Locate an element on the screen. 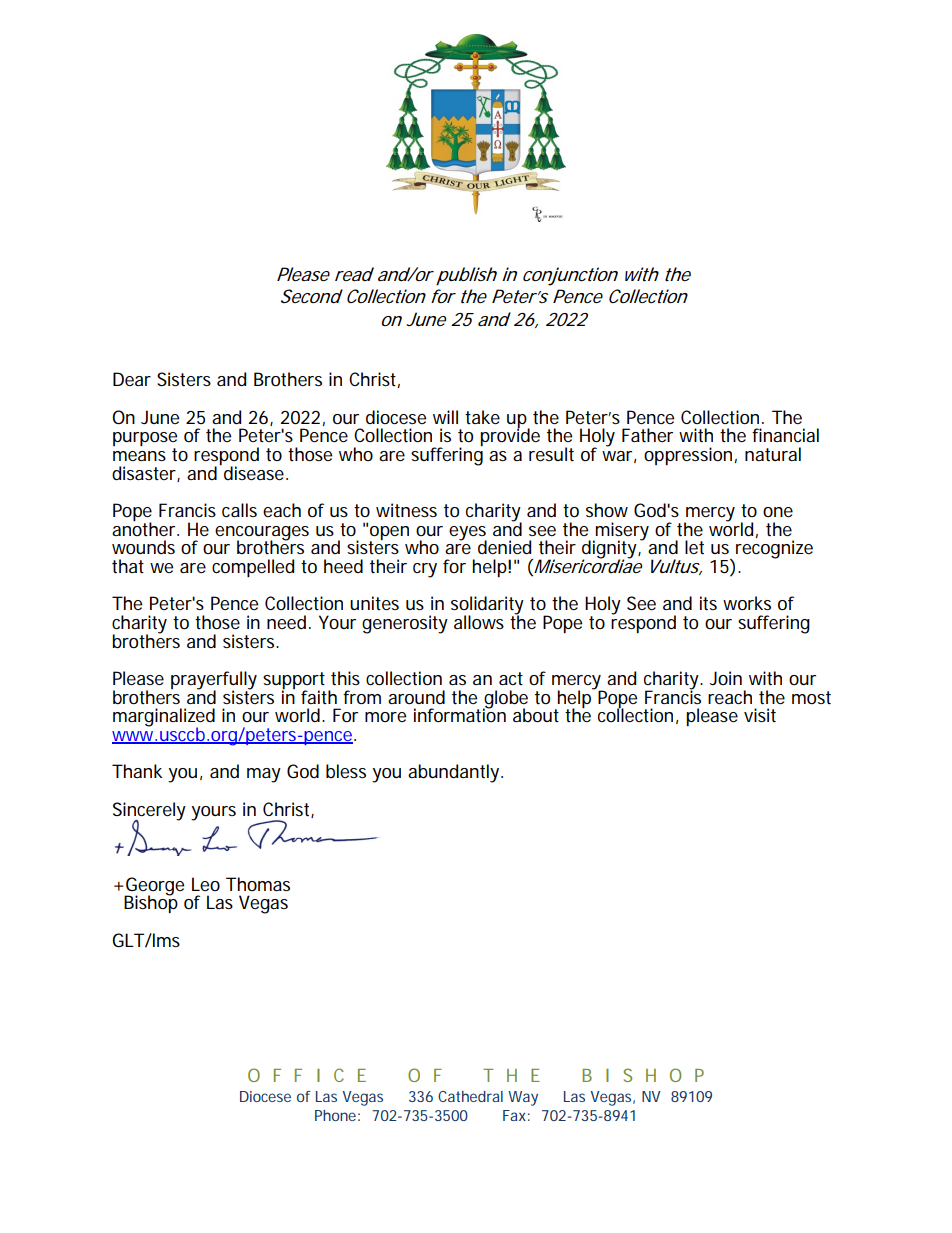  Way is located at coordinates (523, 1098).
